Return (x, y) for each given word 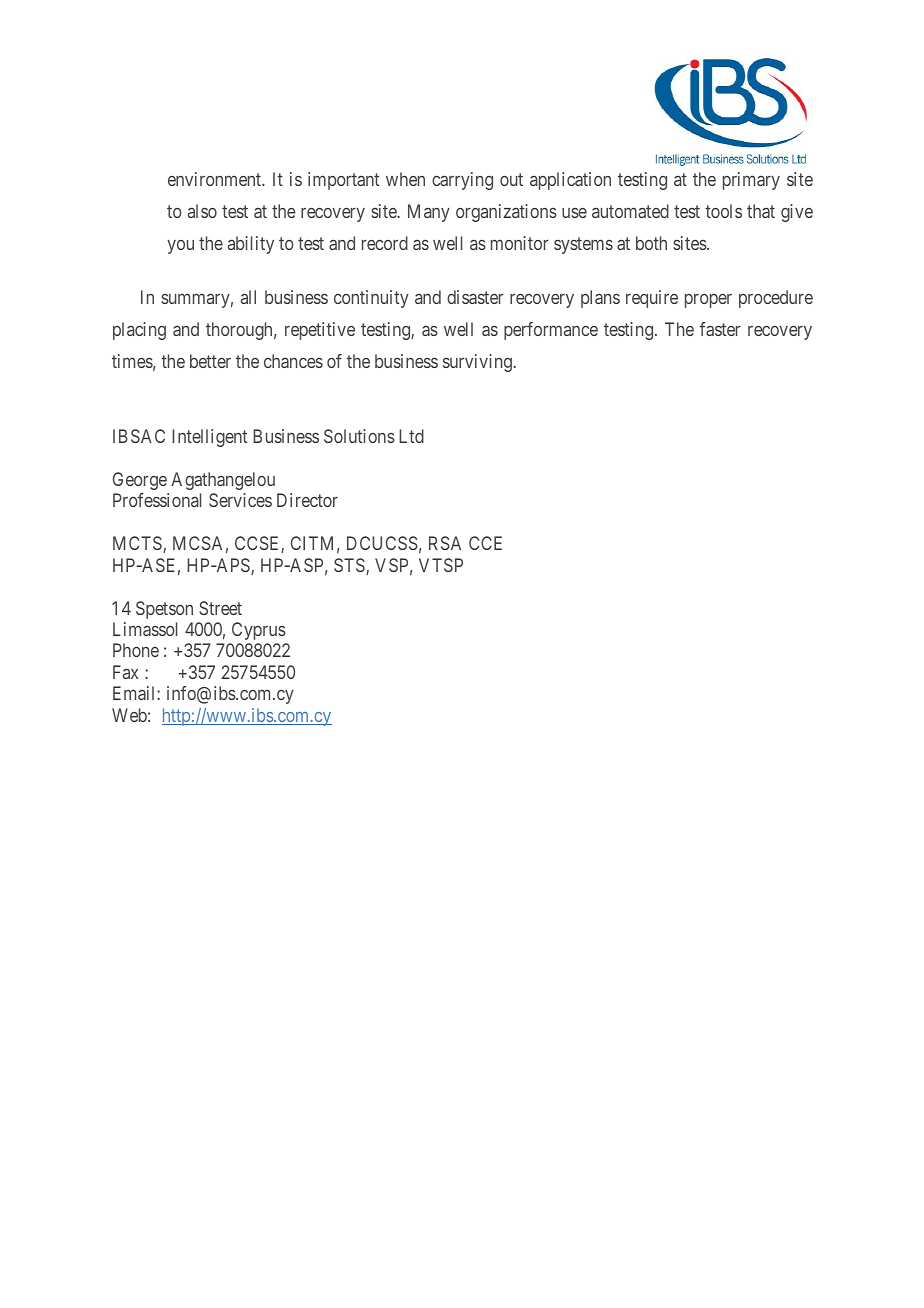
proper (708, 301)
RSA (445, 543)
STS (350, 566)
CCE (485, 543)
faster (720, 329)
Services (240, 500)
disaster (475, 297)
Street (220, 608)
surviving (478, 363)
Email (135, 693)
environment (216, 179)
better (210, 361)
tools (723, 211)
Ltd (411, 436)
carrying (462, 181)
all (248, 297)
